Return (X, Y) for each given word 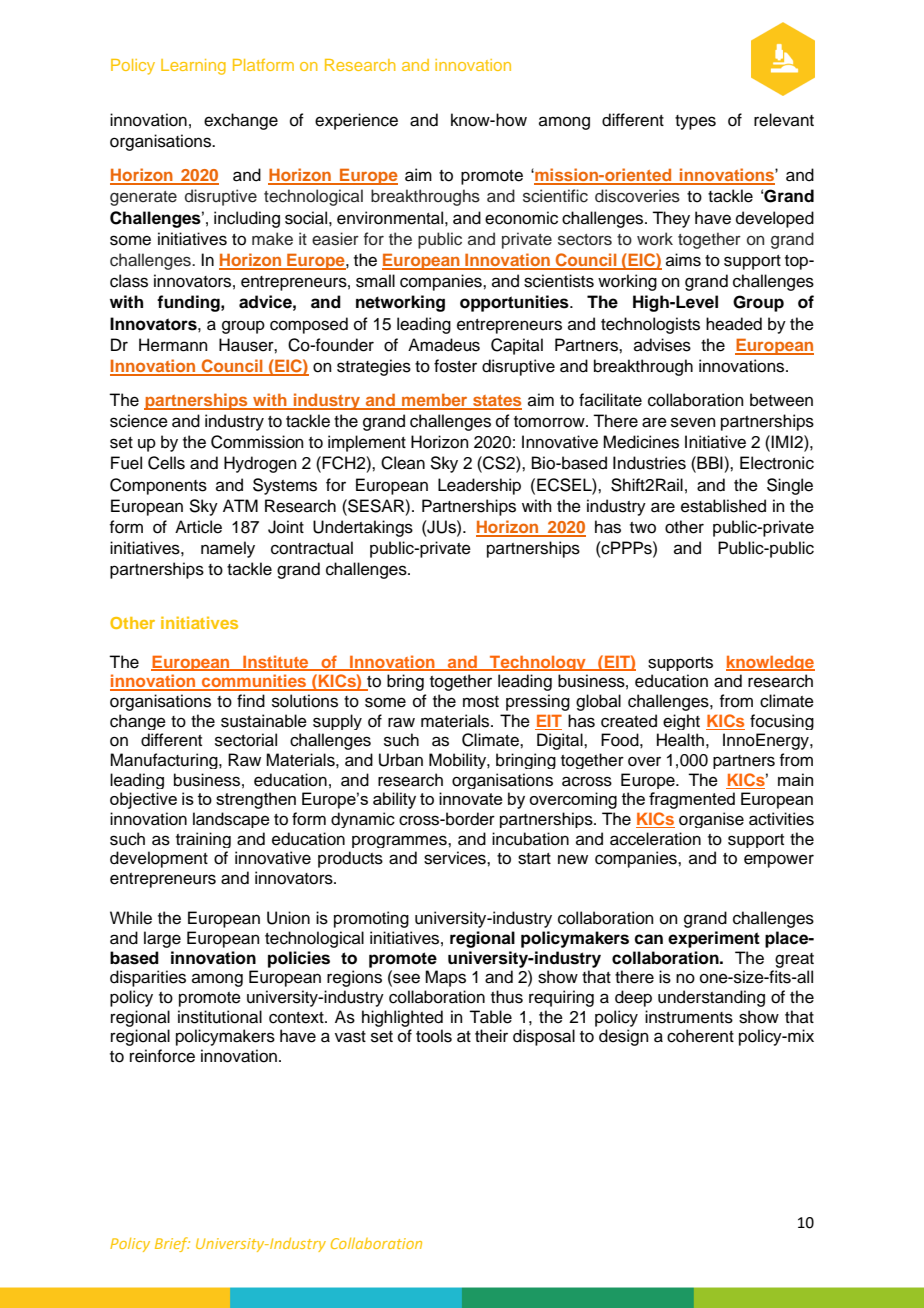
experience (356, 121)
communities (254, 682)
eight (681, 722)
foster (455, 366)
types (695, 122)
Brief (172, 1244)
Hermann (173, 345)
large (162, 939)
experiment (714, 939)
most (481, 702)
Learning (193, 67)
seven (693, 422)
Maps (445, 978)
